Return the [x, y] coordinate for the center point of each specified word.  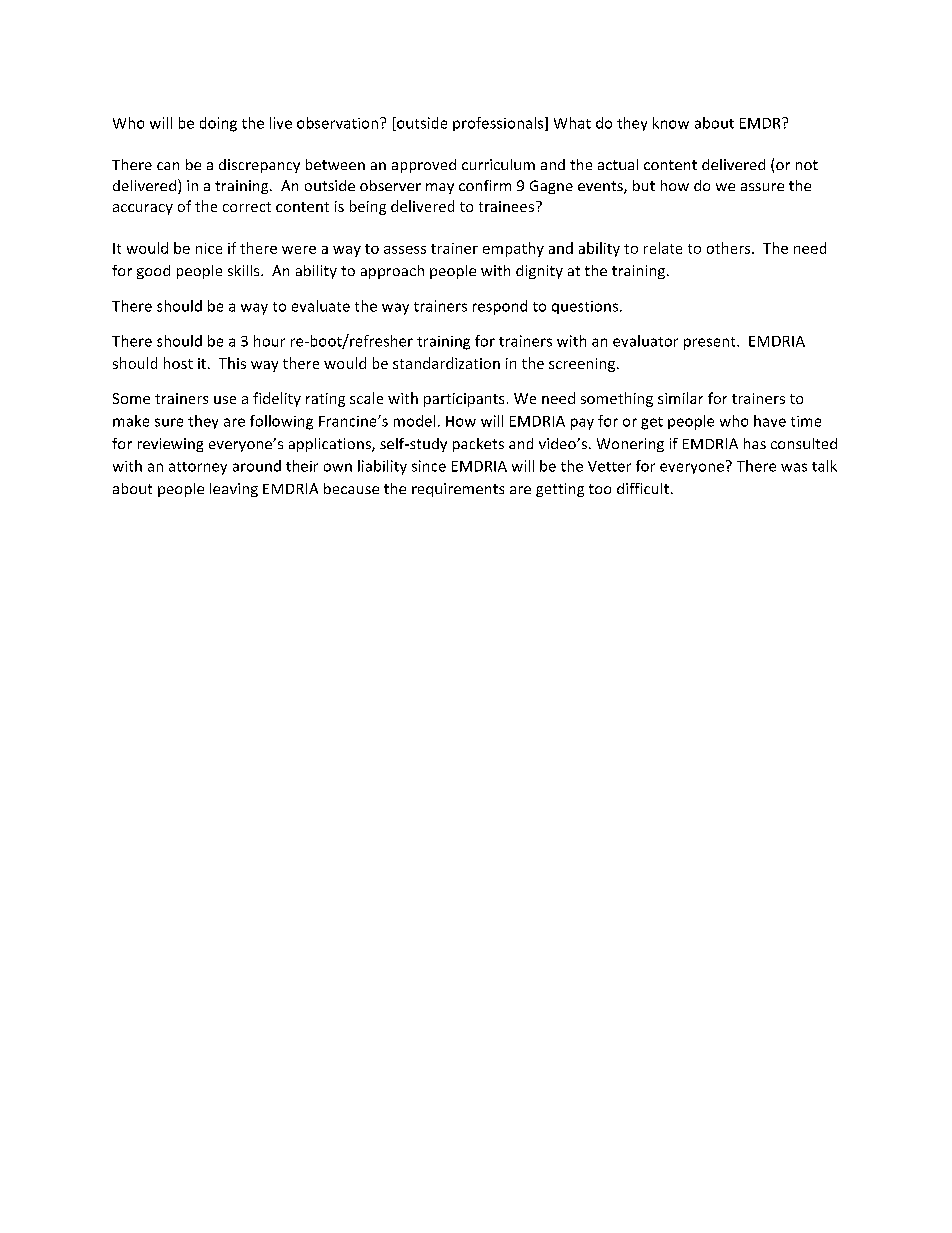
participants [464, 400]
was [794, 467]
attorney [198, 468]
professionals [499, 124]
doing [218, 124]
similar [680, 398]
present [711, 343]
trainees [506, 206]
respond [500, 307]
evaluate [321, 306]
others [730, 248]
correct [247, 207]
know [671, 123]
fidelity [277, 399]
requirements [458, 490]
